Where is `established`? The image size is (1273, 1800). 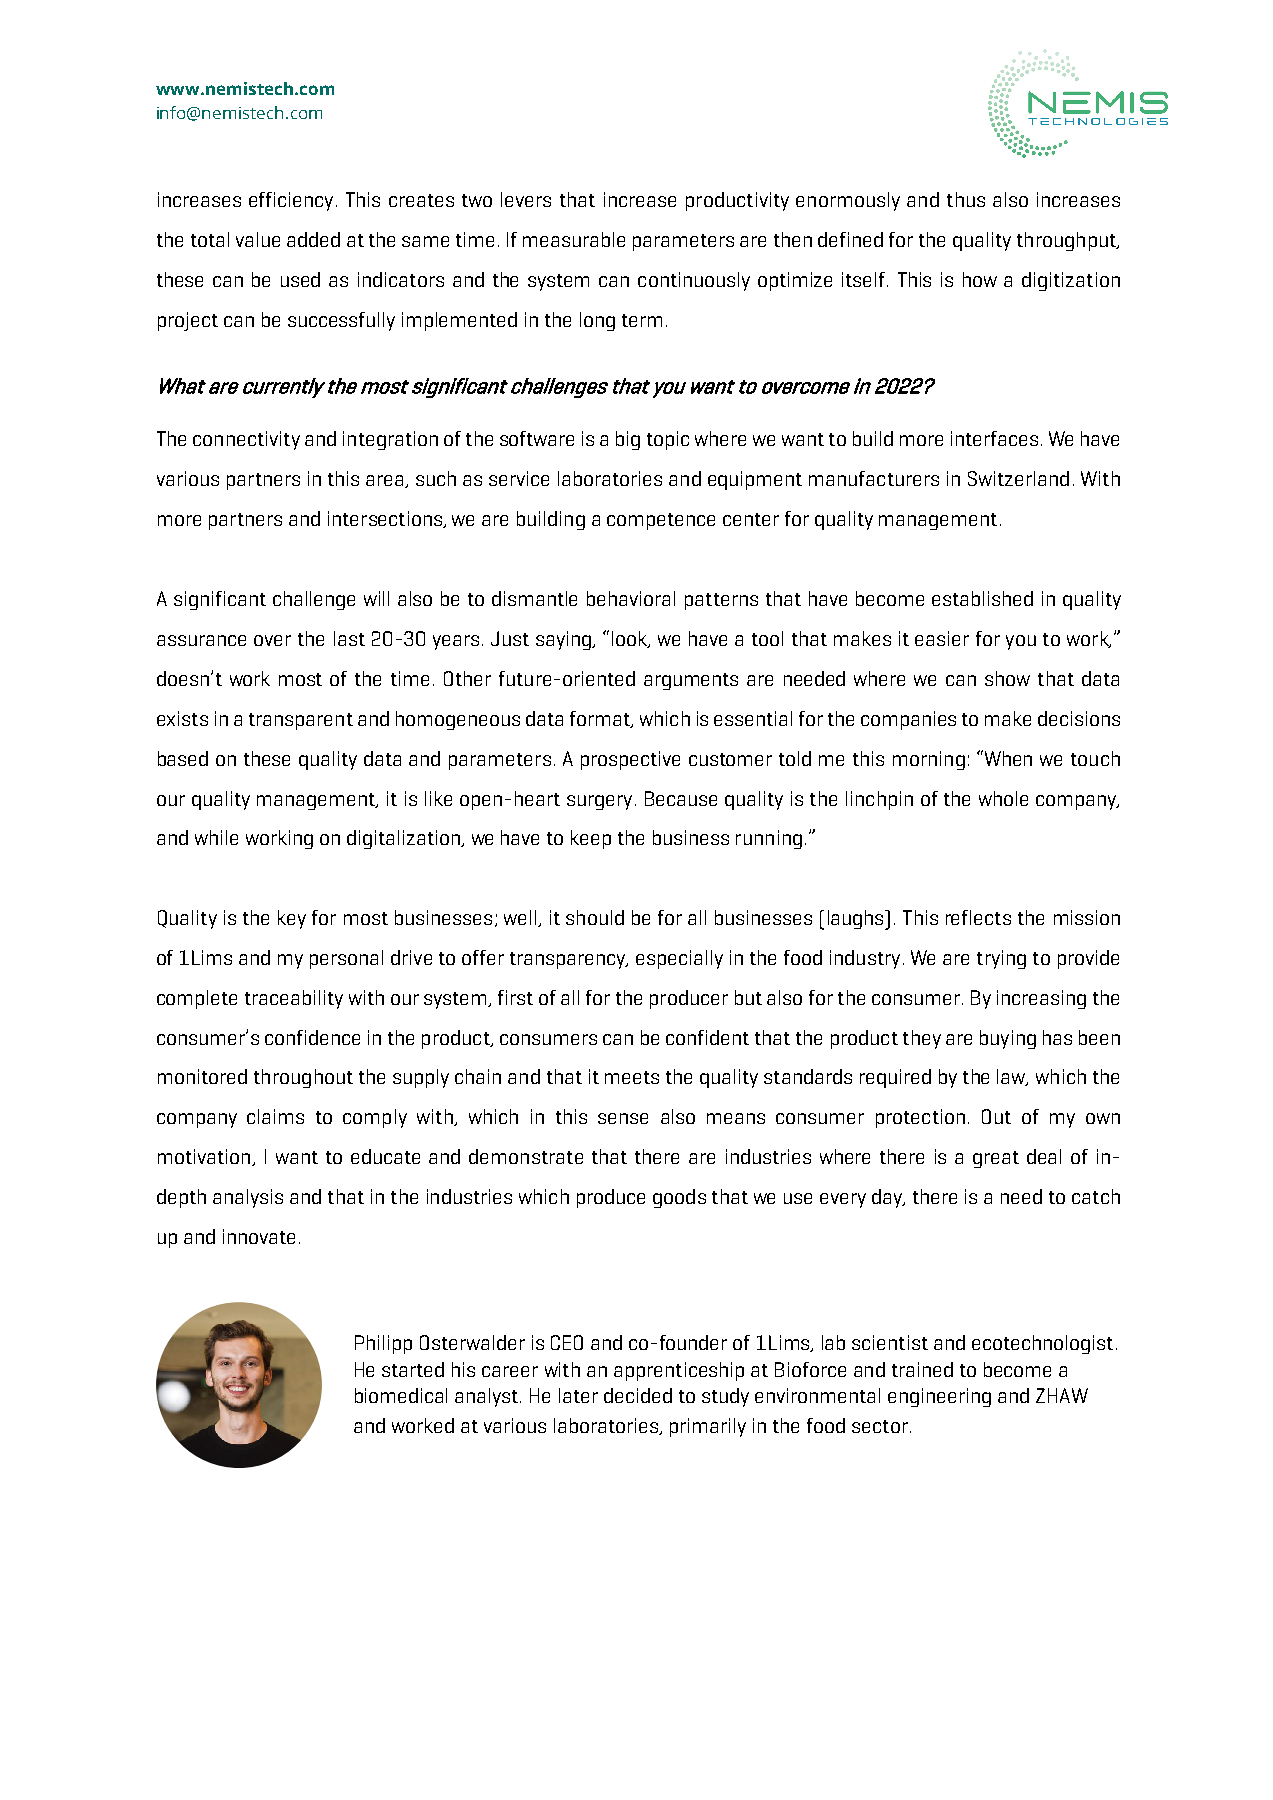 established is located at coordinates (982, 598).
